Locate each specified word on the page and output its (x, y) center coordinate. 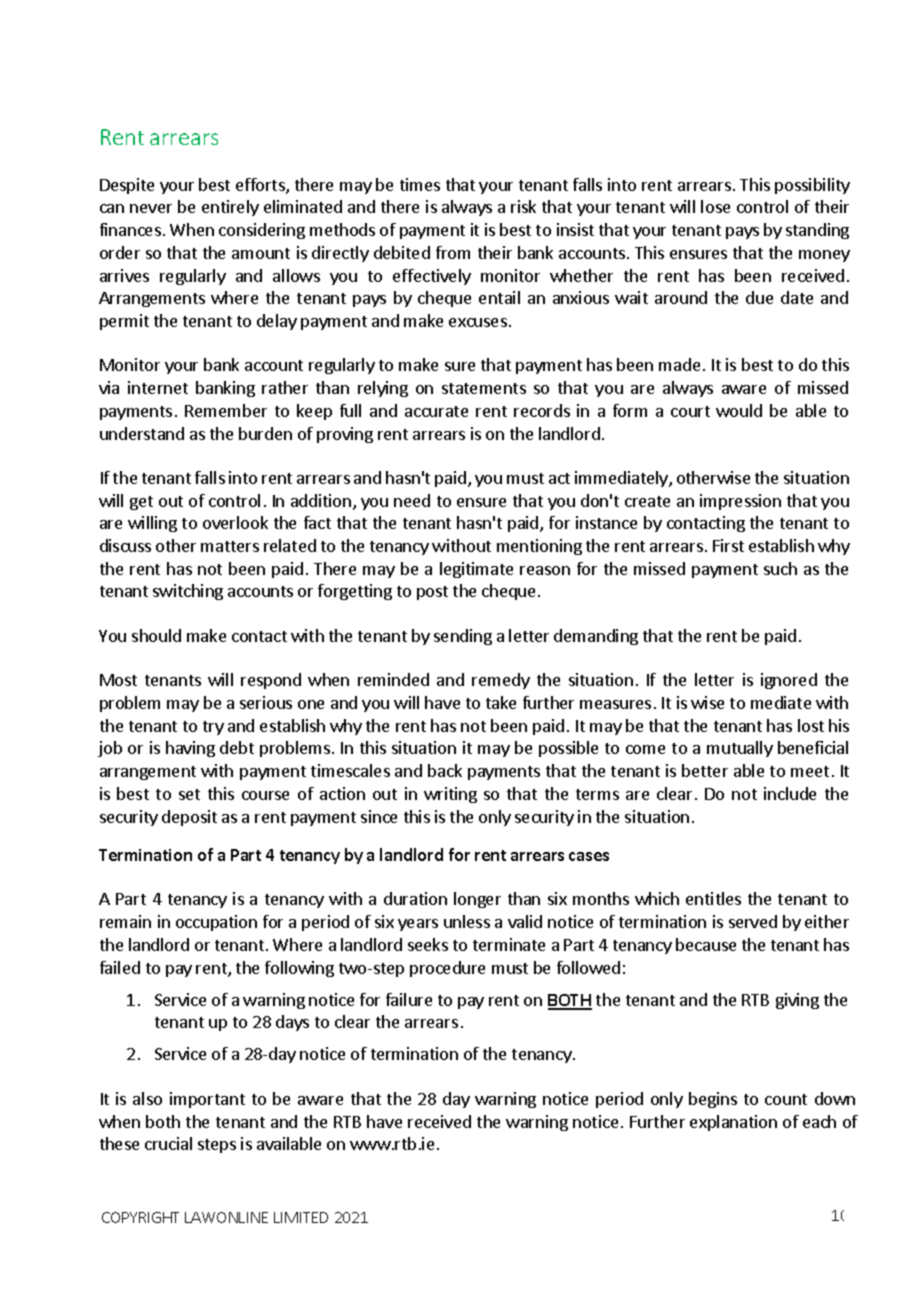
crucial (168, 1143)
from (453, 252)
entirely (230, 208)
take (501, 702)
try (213, 728)
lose (715, 206)
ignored (789, 681)
